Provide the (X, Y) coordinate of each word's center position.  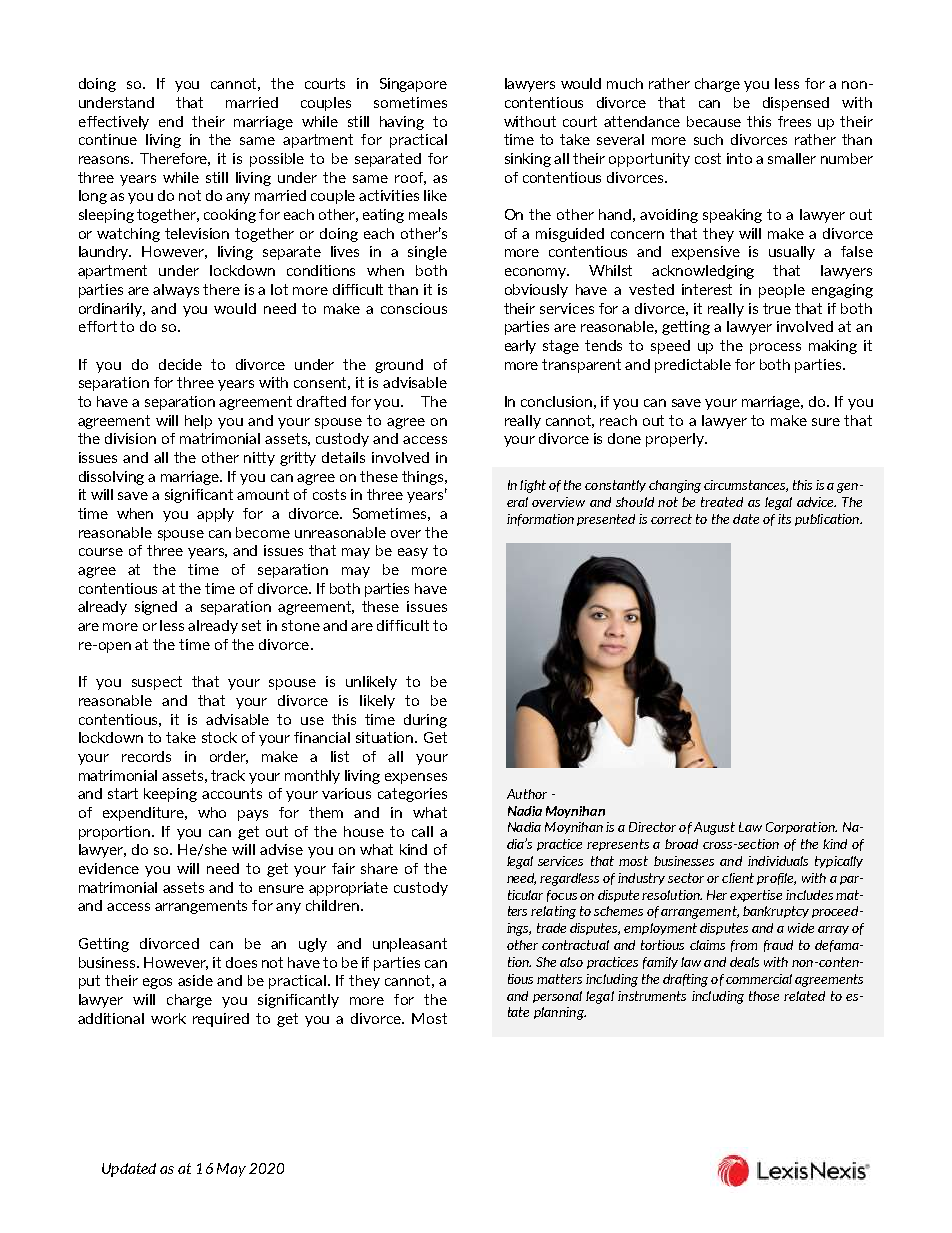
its (784, 519)
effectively (114, 123)
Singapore (413, 85)
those (764, 996)
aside (195, 980)
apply (215, 515)
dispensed (796, 104)
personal (557, 997)
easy (413, 553)
